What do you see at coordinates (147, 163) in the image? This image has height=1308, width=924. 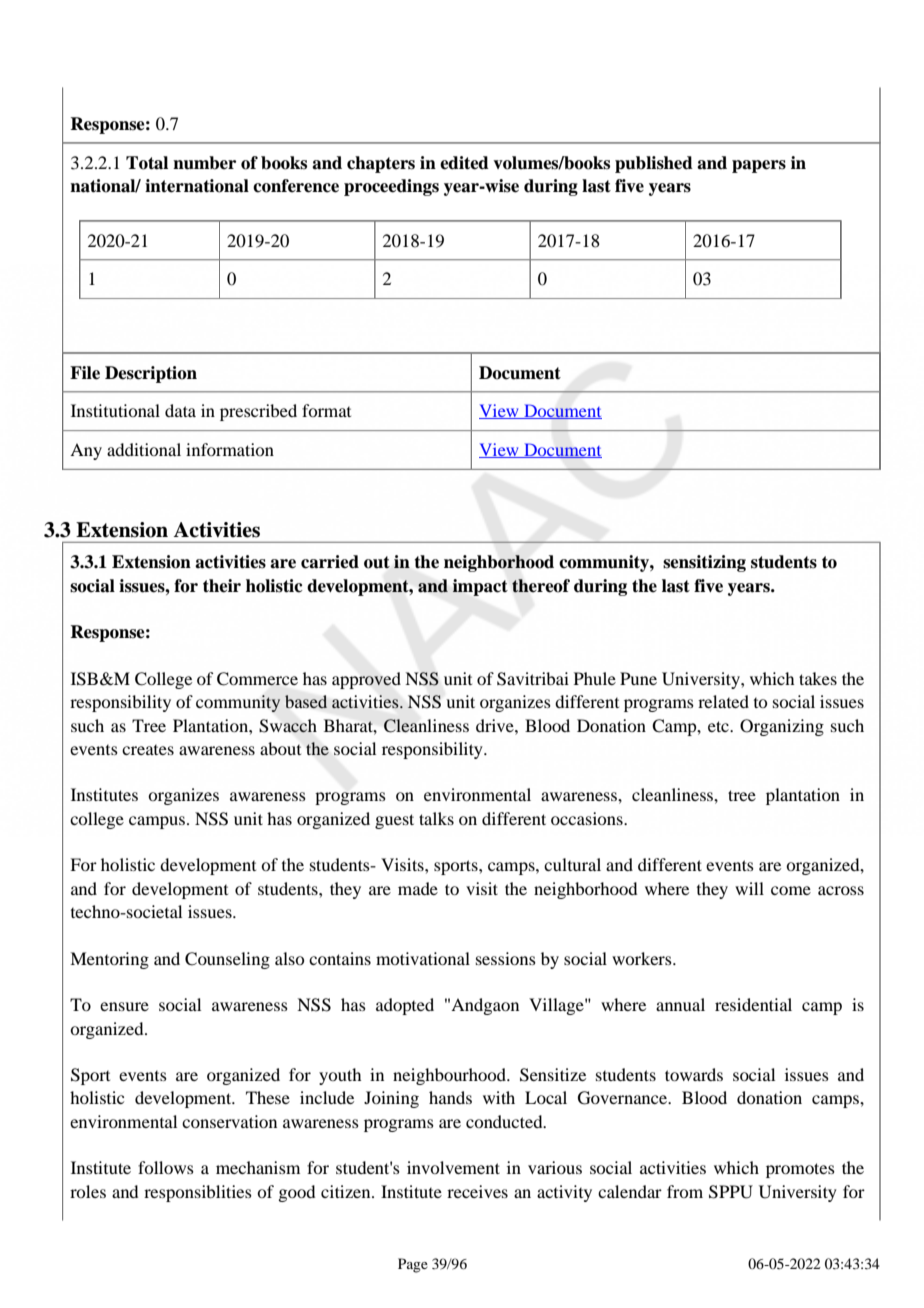 I see `Total` at bounding box center [147, 163].
